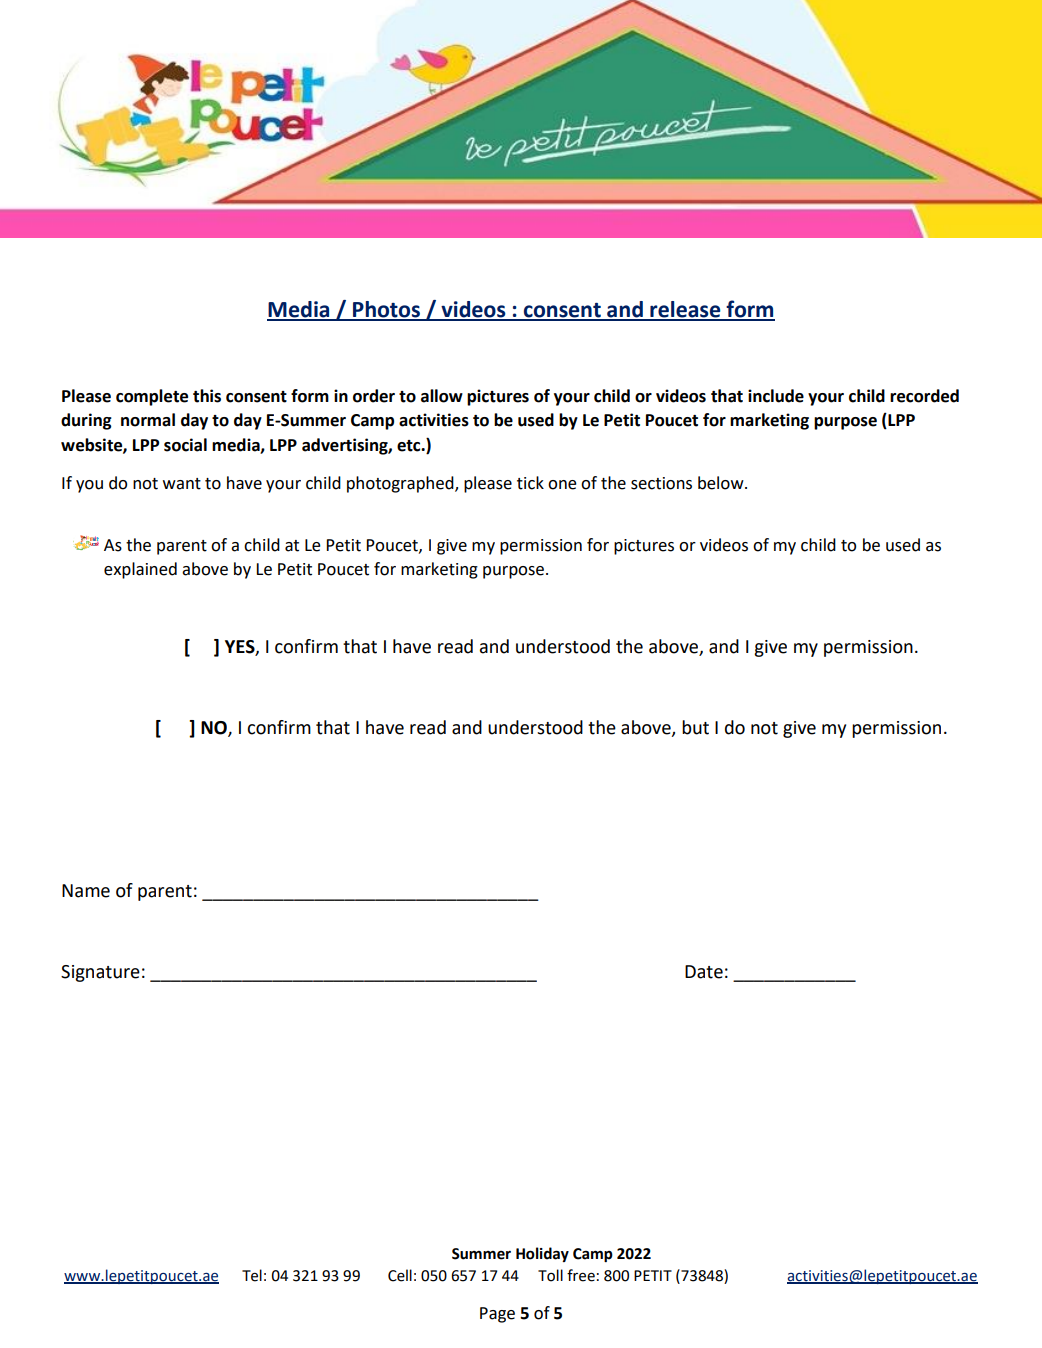  Describe the element at coordinates (704, 972) in the page. I see `Date` at that location.
